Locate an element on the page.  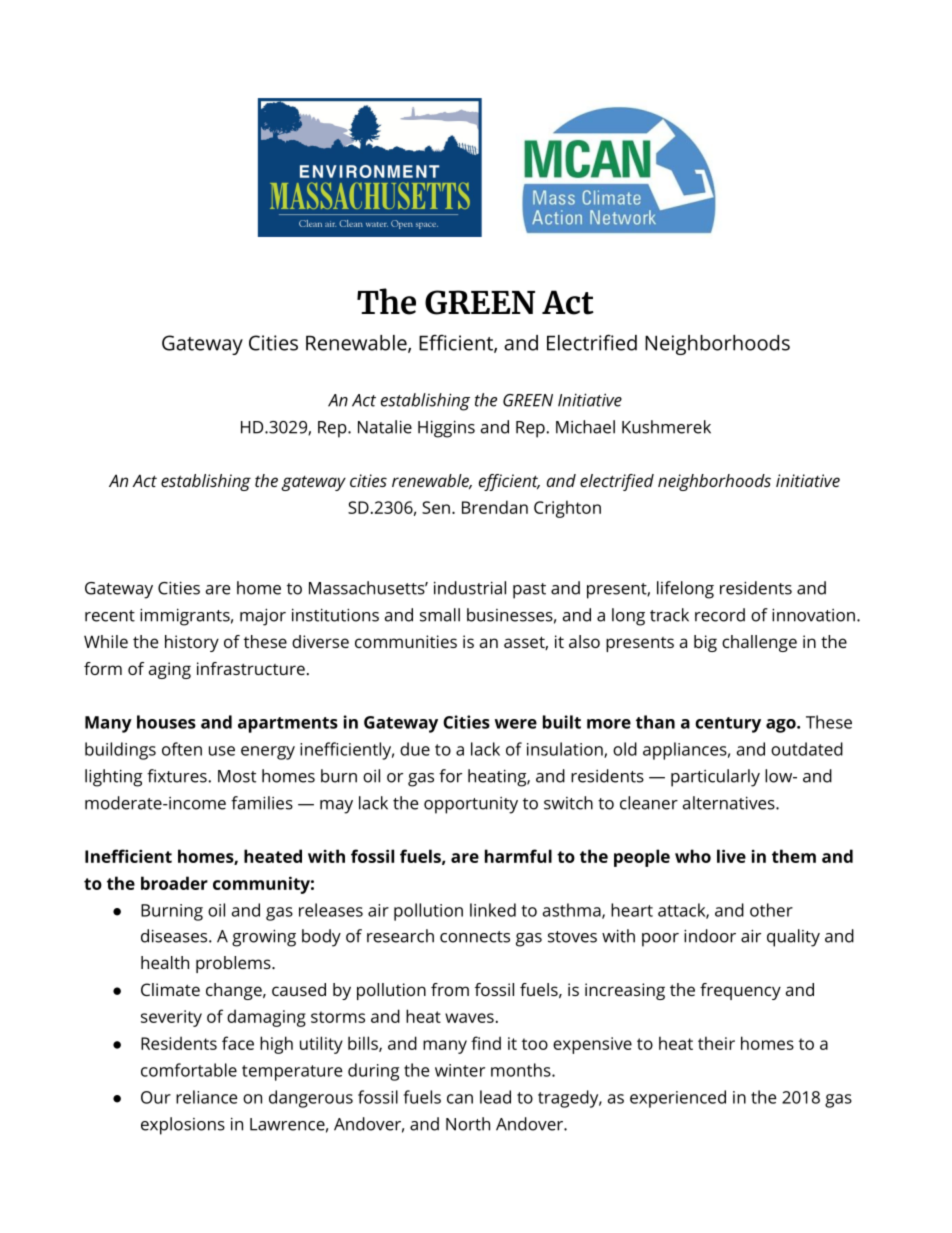
health is located at coordinates (165, 962).
